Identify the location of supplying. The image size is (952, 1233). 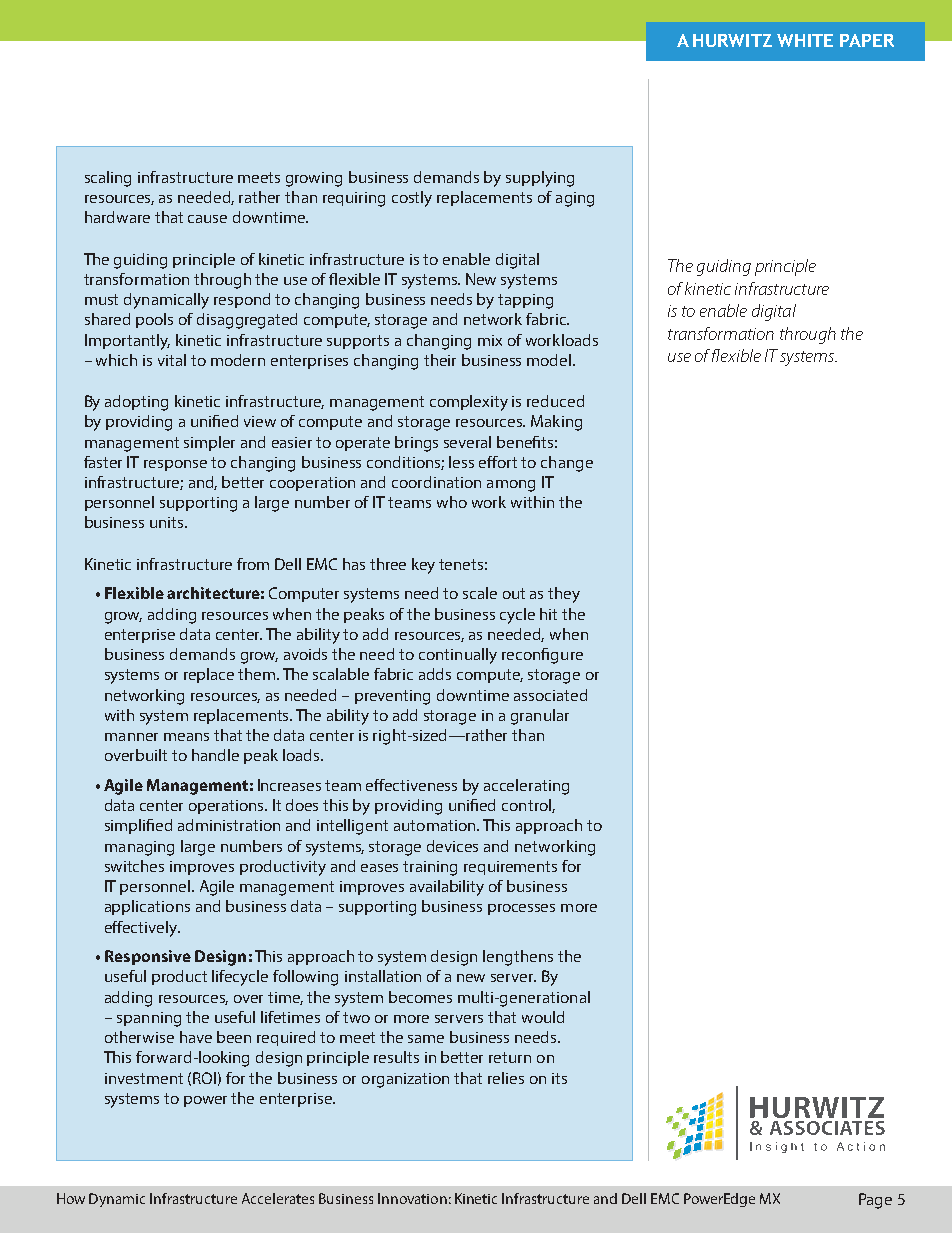
(540, 179).
